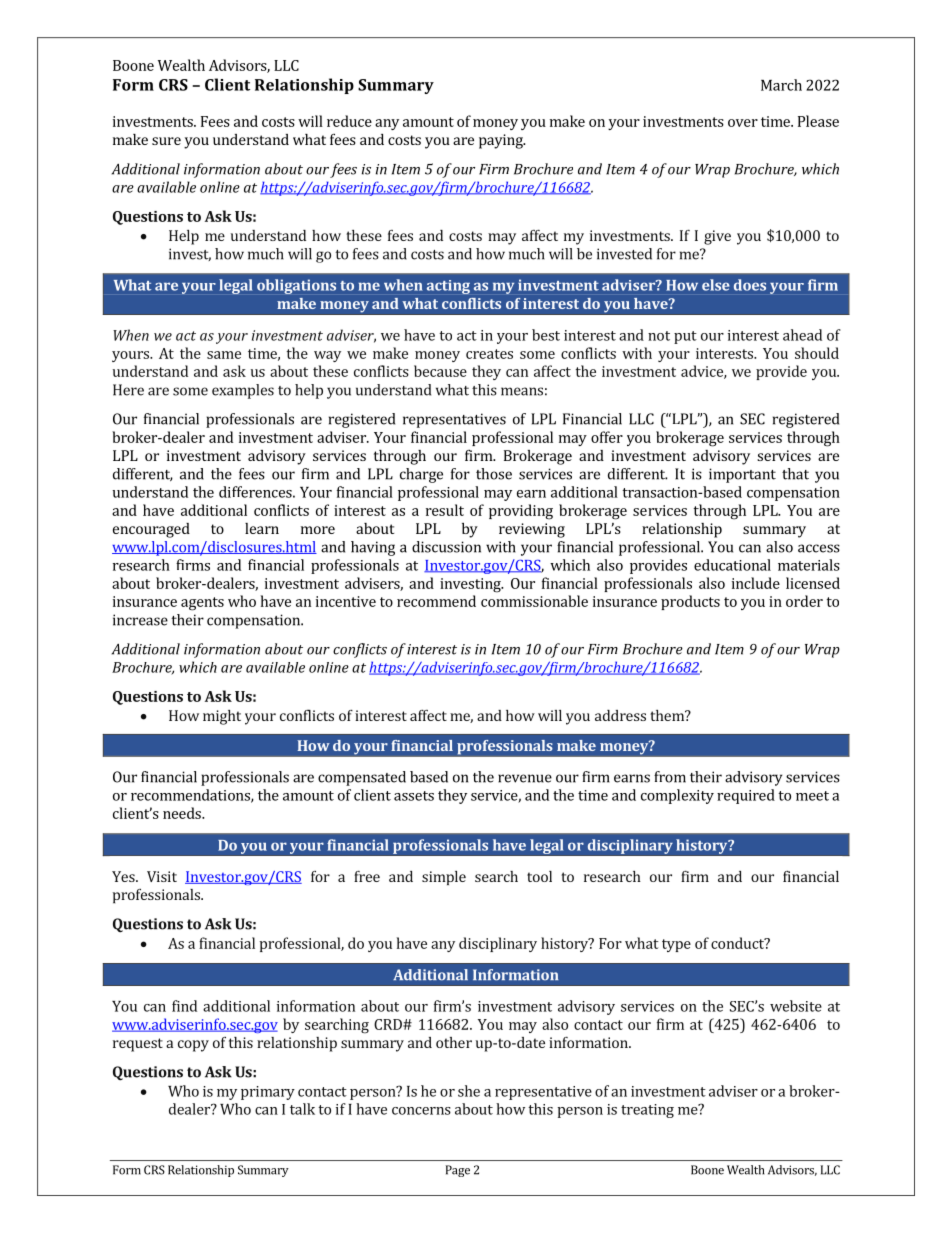  What do you see at coordinates (494, 474) in the image?
I see `those` at bounding box center [494, 474].
